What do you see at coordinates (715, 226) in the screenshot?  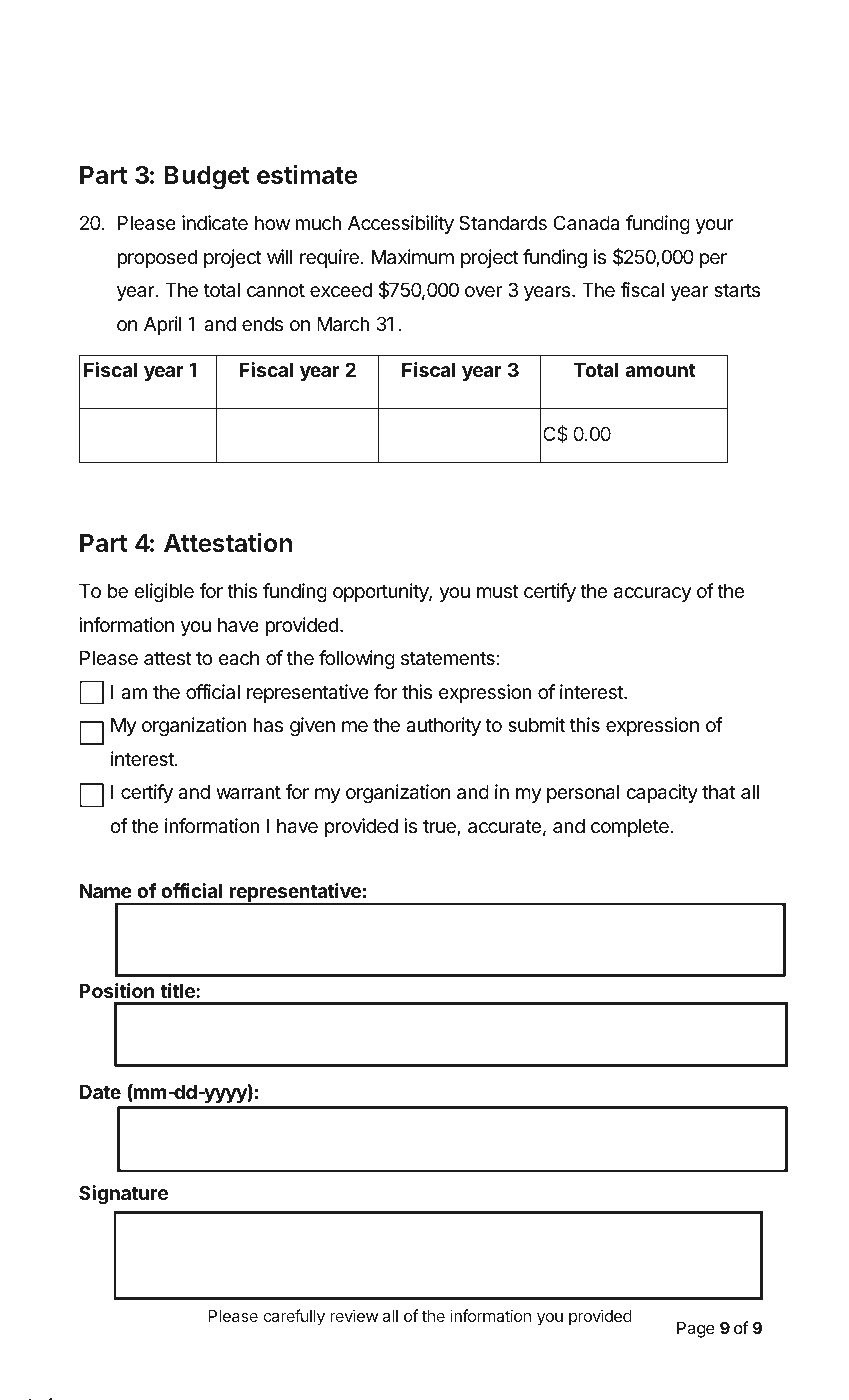 I see `your` at bounding box center [715, 226].
